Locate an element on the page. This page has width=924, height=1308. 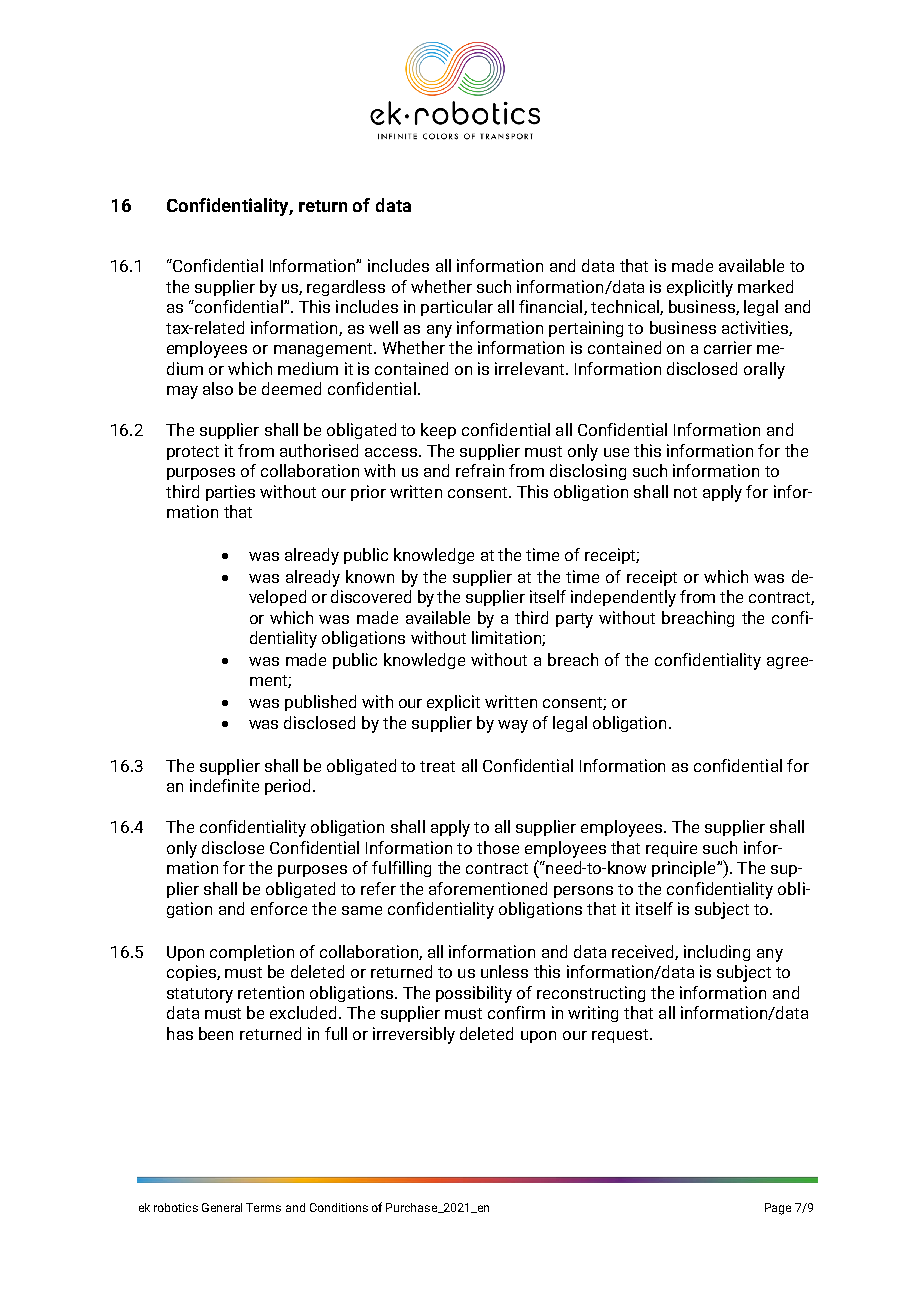
discovered is located at coordinates (371, 596).
